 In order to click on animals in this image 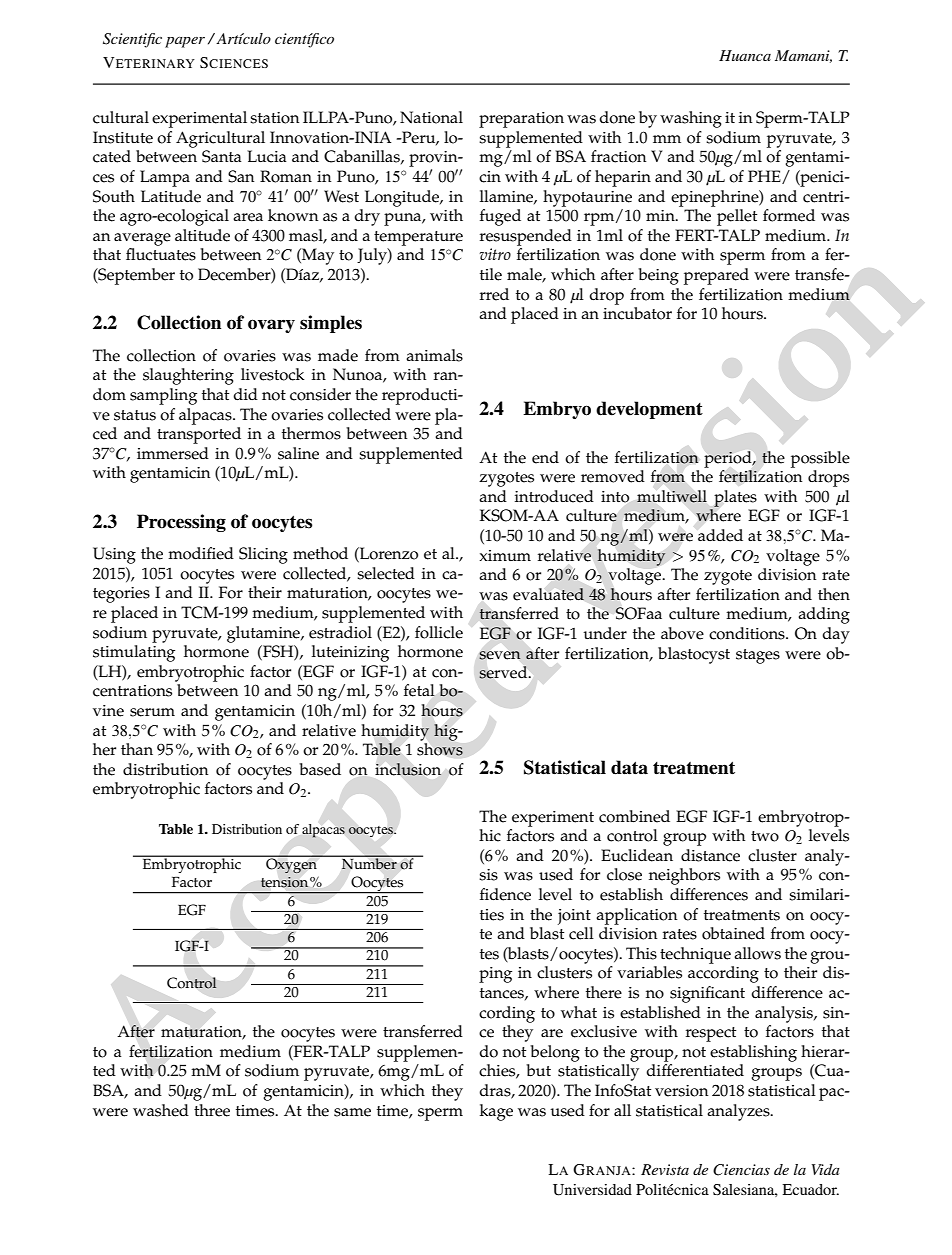, I will do `click(434, 355)`.
